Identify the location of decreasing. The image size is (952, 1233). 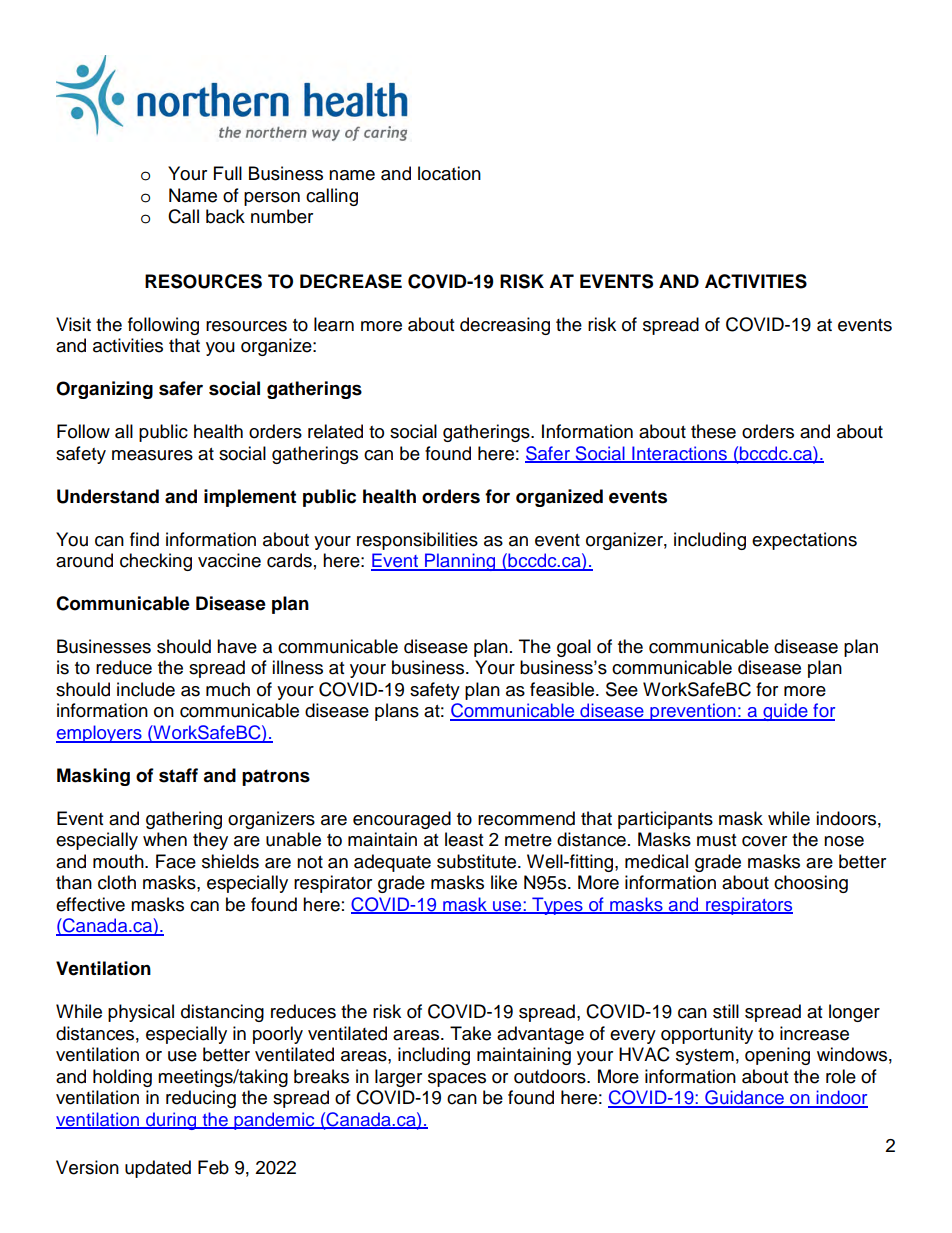
(505, 326).
